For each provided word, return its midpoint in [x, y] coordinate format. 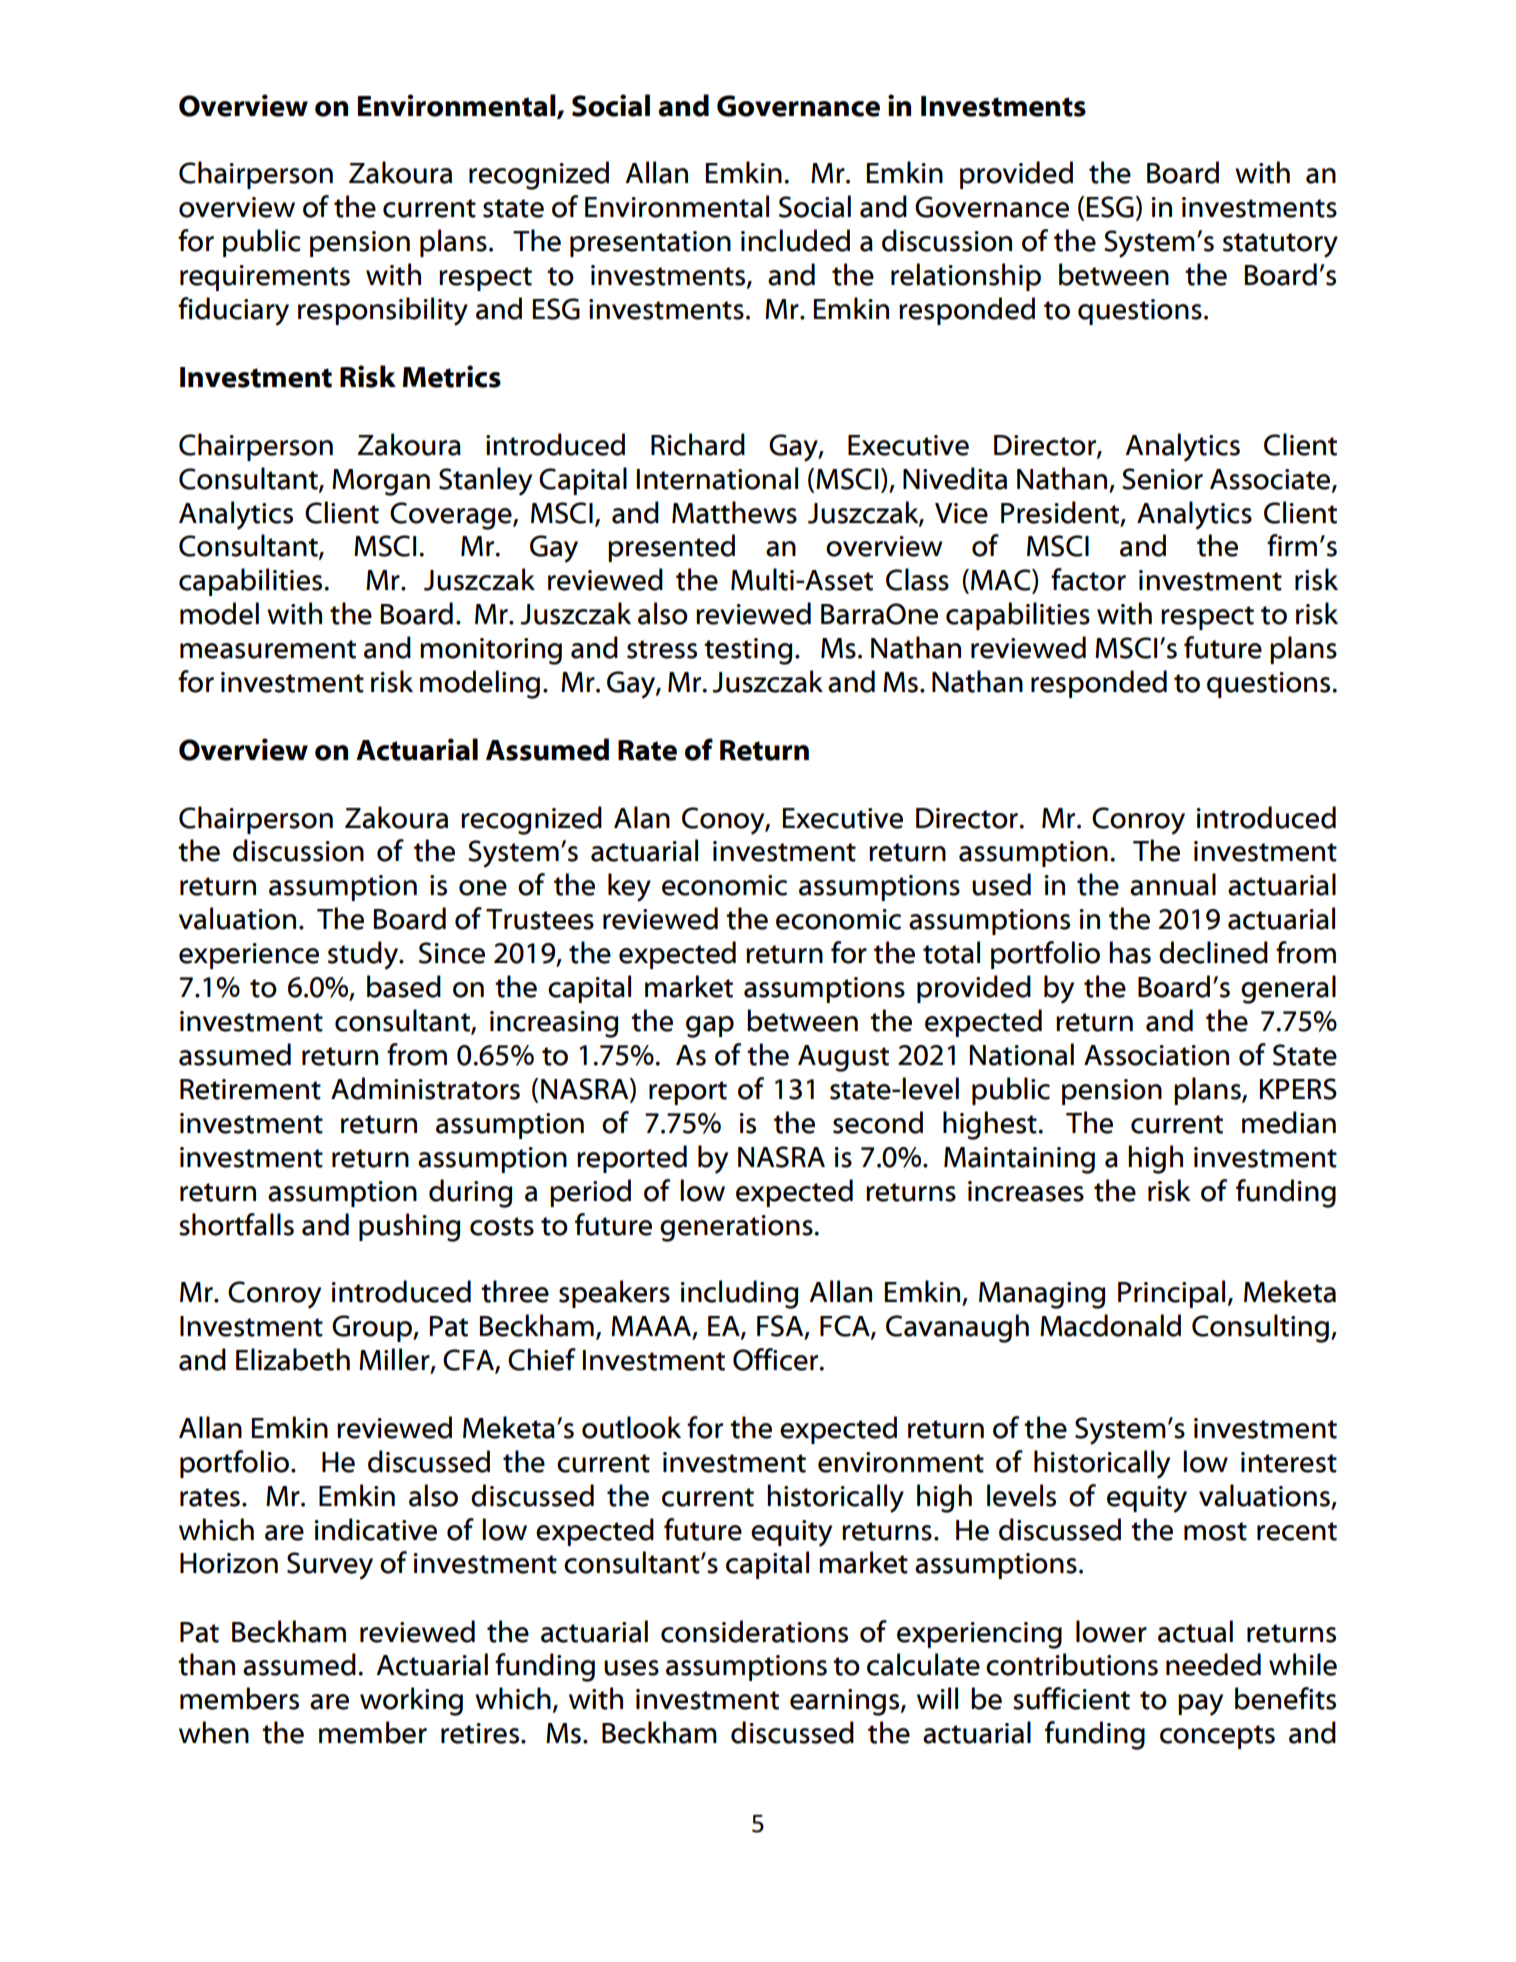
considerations [754, 1631]
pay [1200, 1705]
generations [737, 1228]
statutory [1280, 245]
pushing [409, 1227]
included [795, 240]
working [411, 1701]
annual [1173, 884]
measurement [268, 649]
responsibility [383, 311]
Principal [1171, 1294]
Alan [642, 817]
